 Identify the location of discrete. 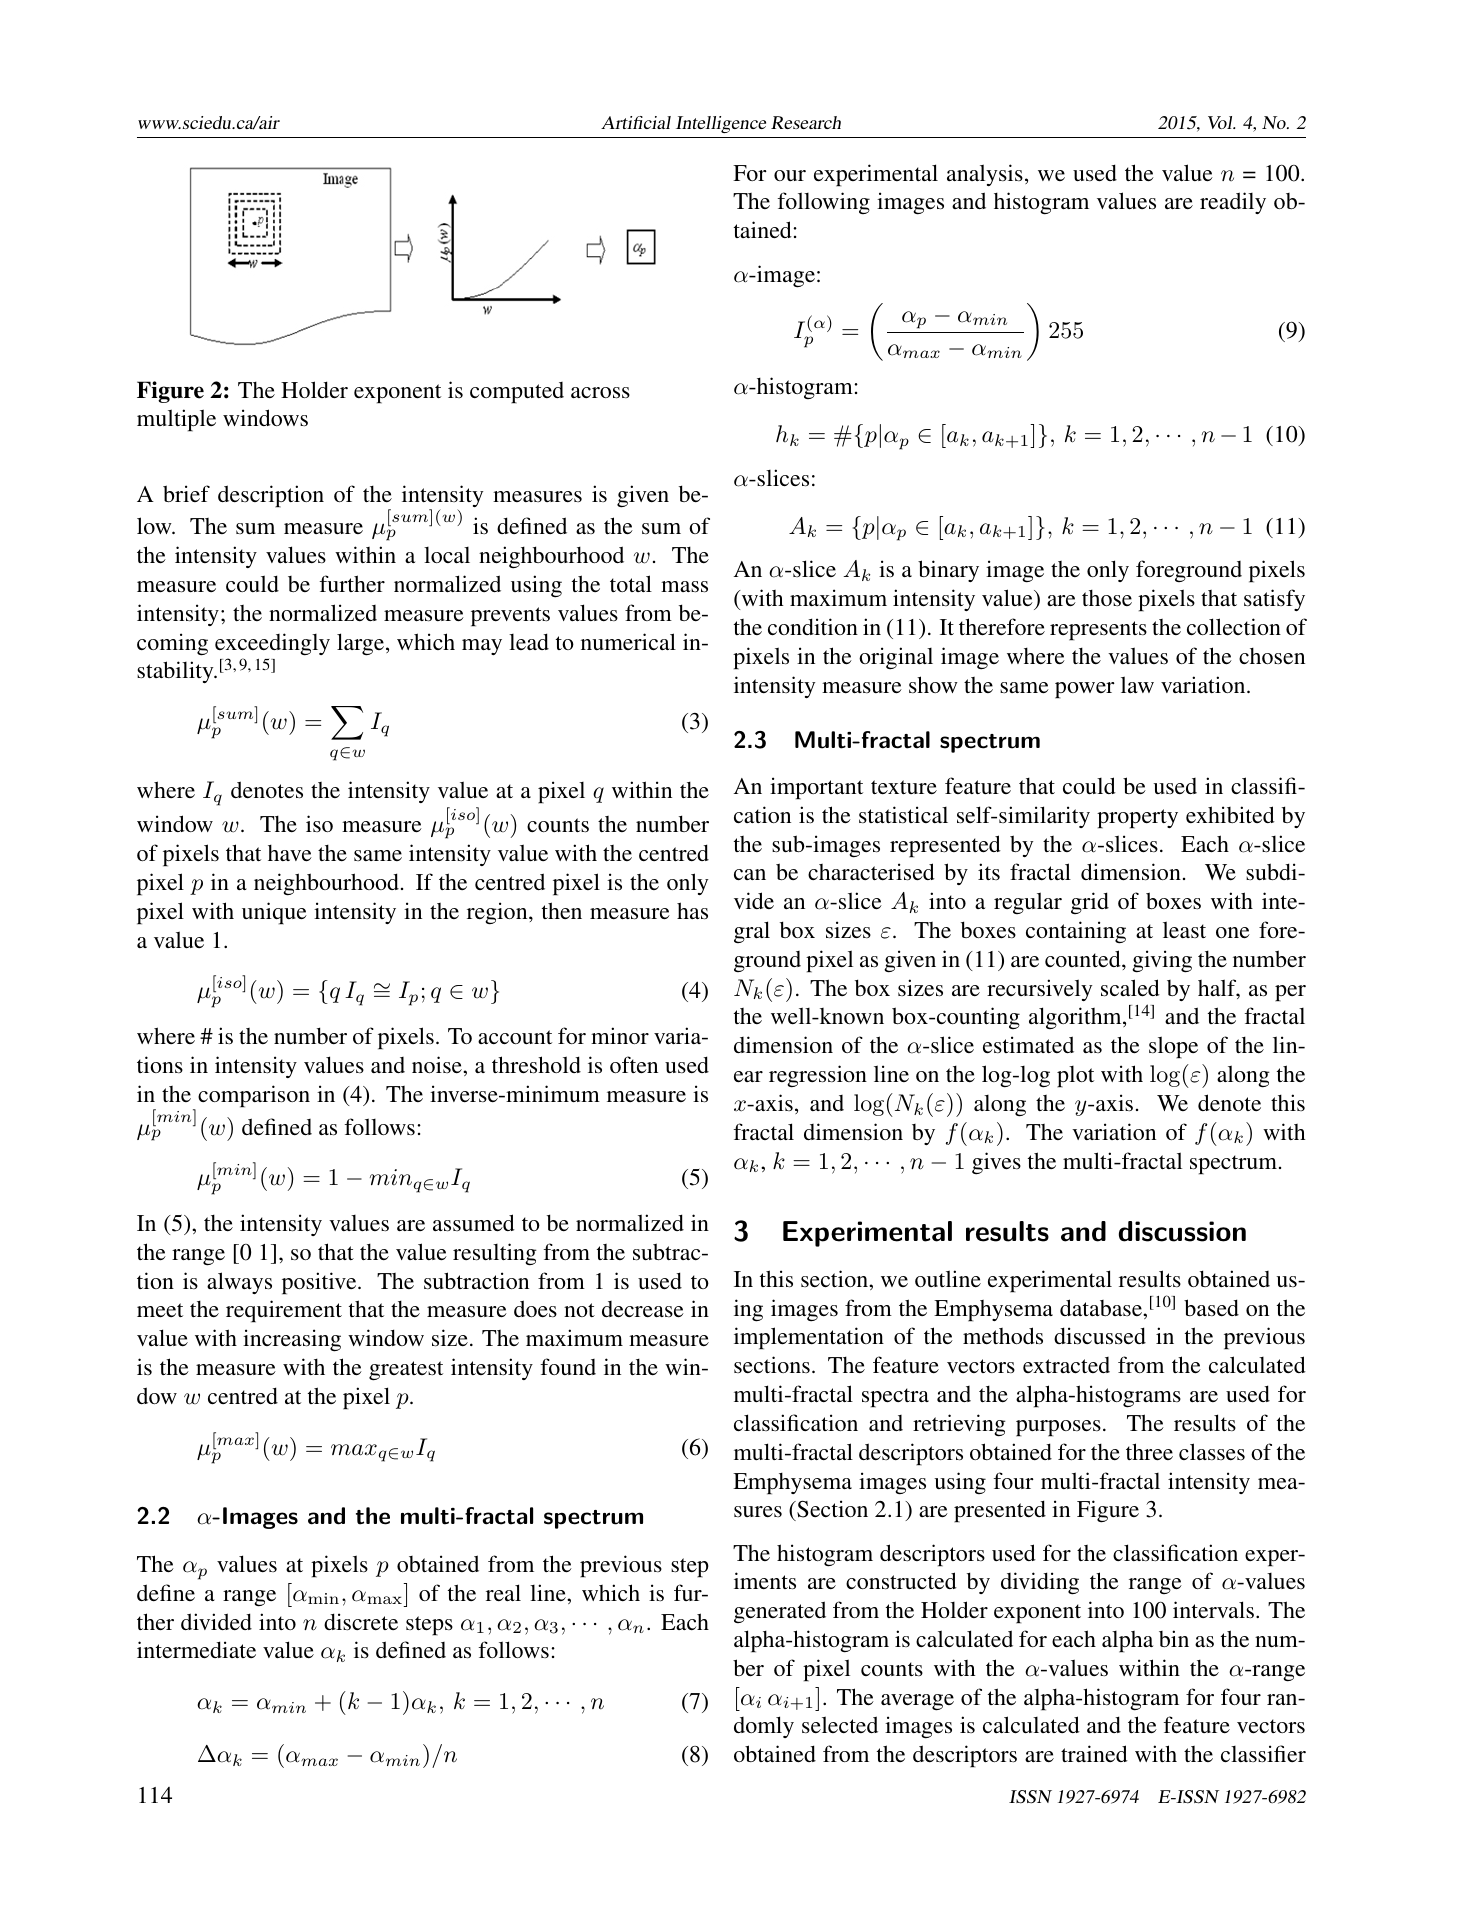
(361, 1622).
